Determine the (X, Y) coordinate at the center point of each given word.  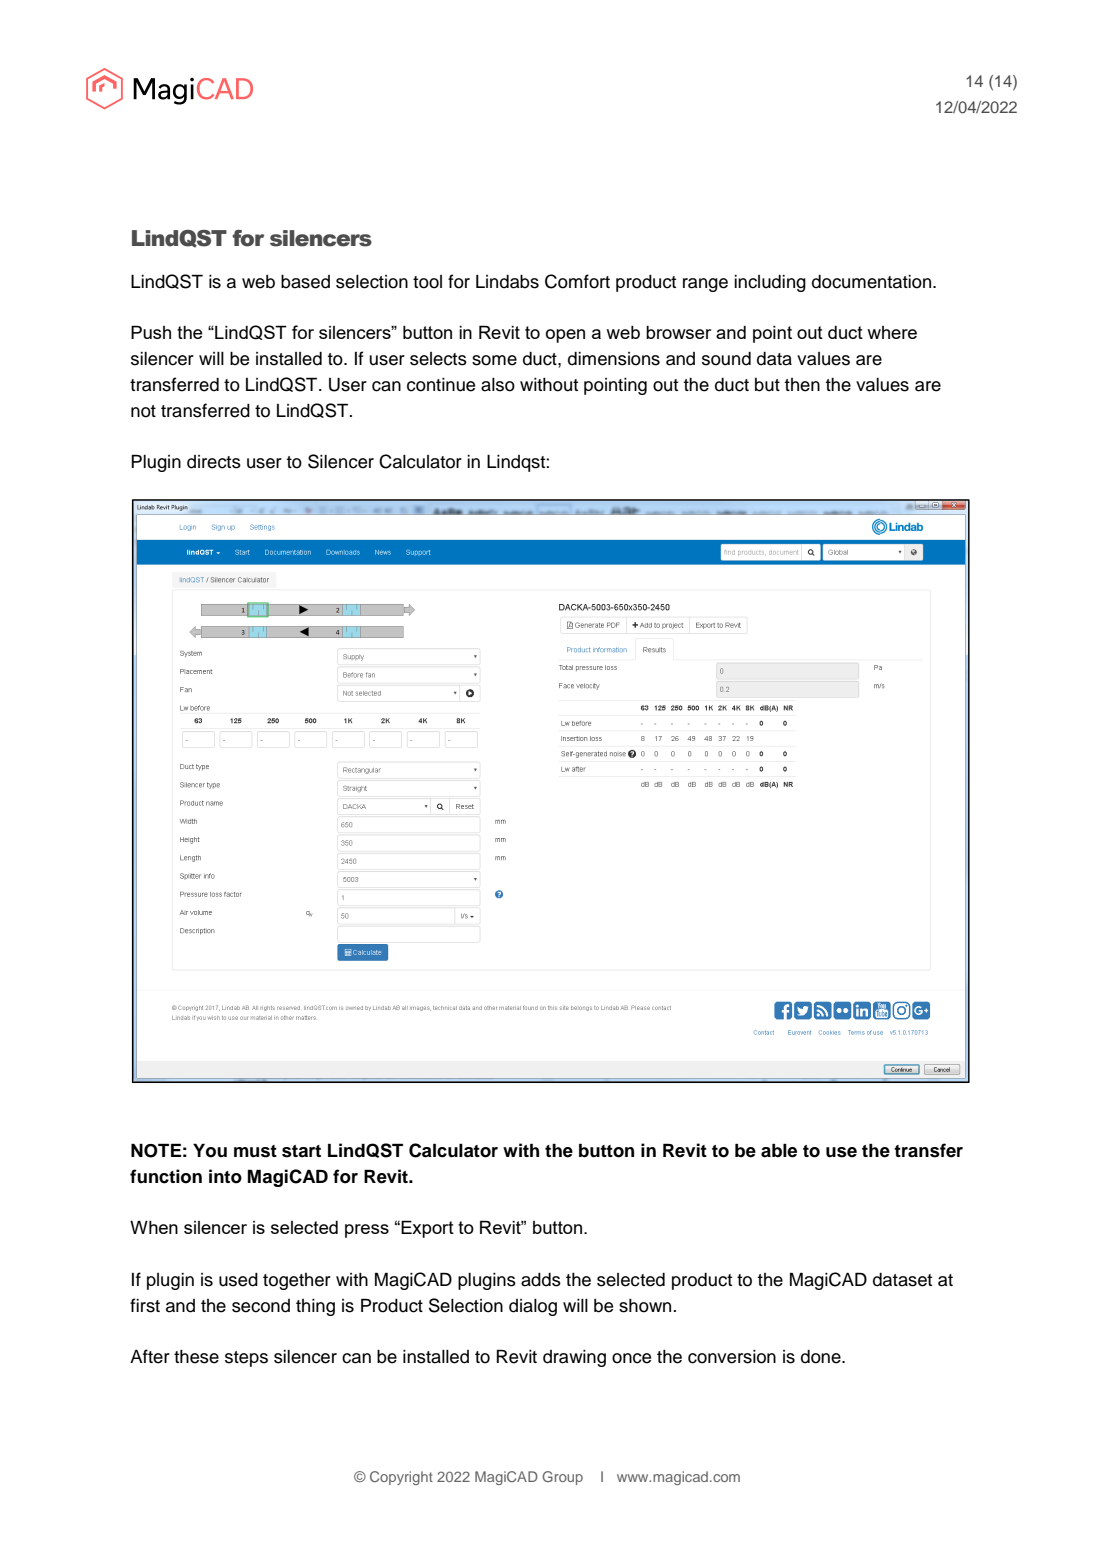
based (305, 282)
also (498, 385)
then (802, 385)
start (301, 1151)
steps (246, 1359)
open (565, 336)
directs (214, 462)
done (822, 1357)
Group (562, 1478)
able (779, 1150)
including (770, 283)
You (210, 1150)
